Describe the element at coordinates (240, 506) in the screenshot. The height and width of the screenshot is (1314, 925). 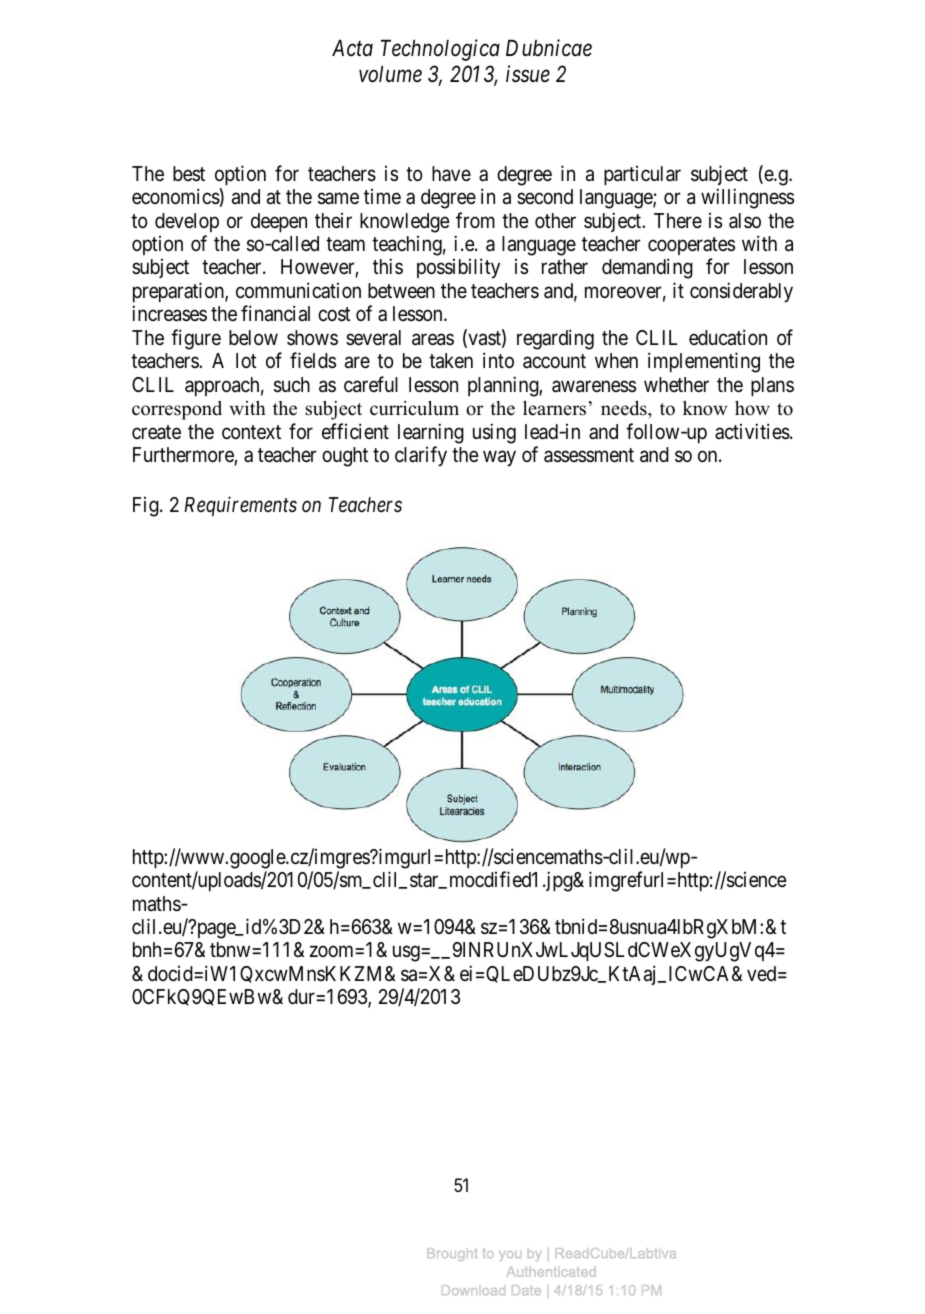
I see `Requirements` at that location.
